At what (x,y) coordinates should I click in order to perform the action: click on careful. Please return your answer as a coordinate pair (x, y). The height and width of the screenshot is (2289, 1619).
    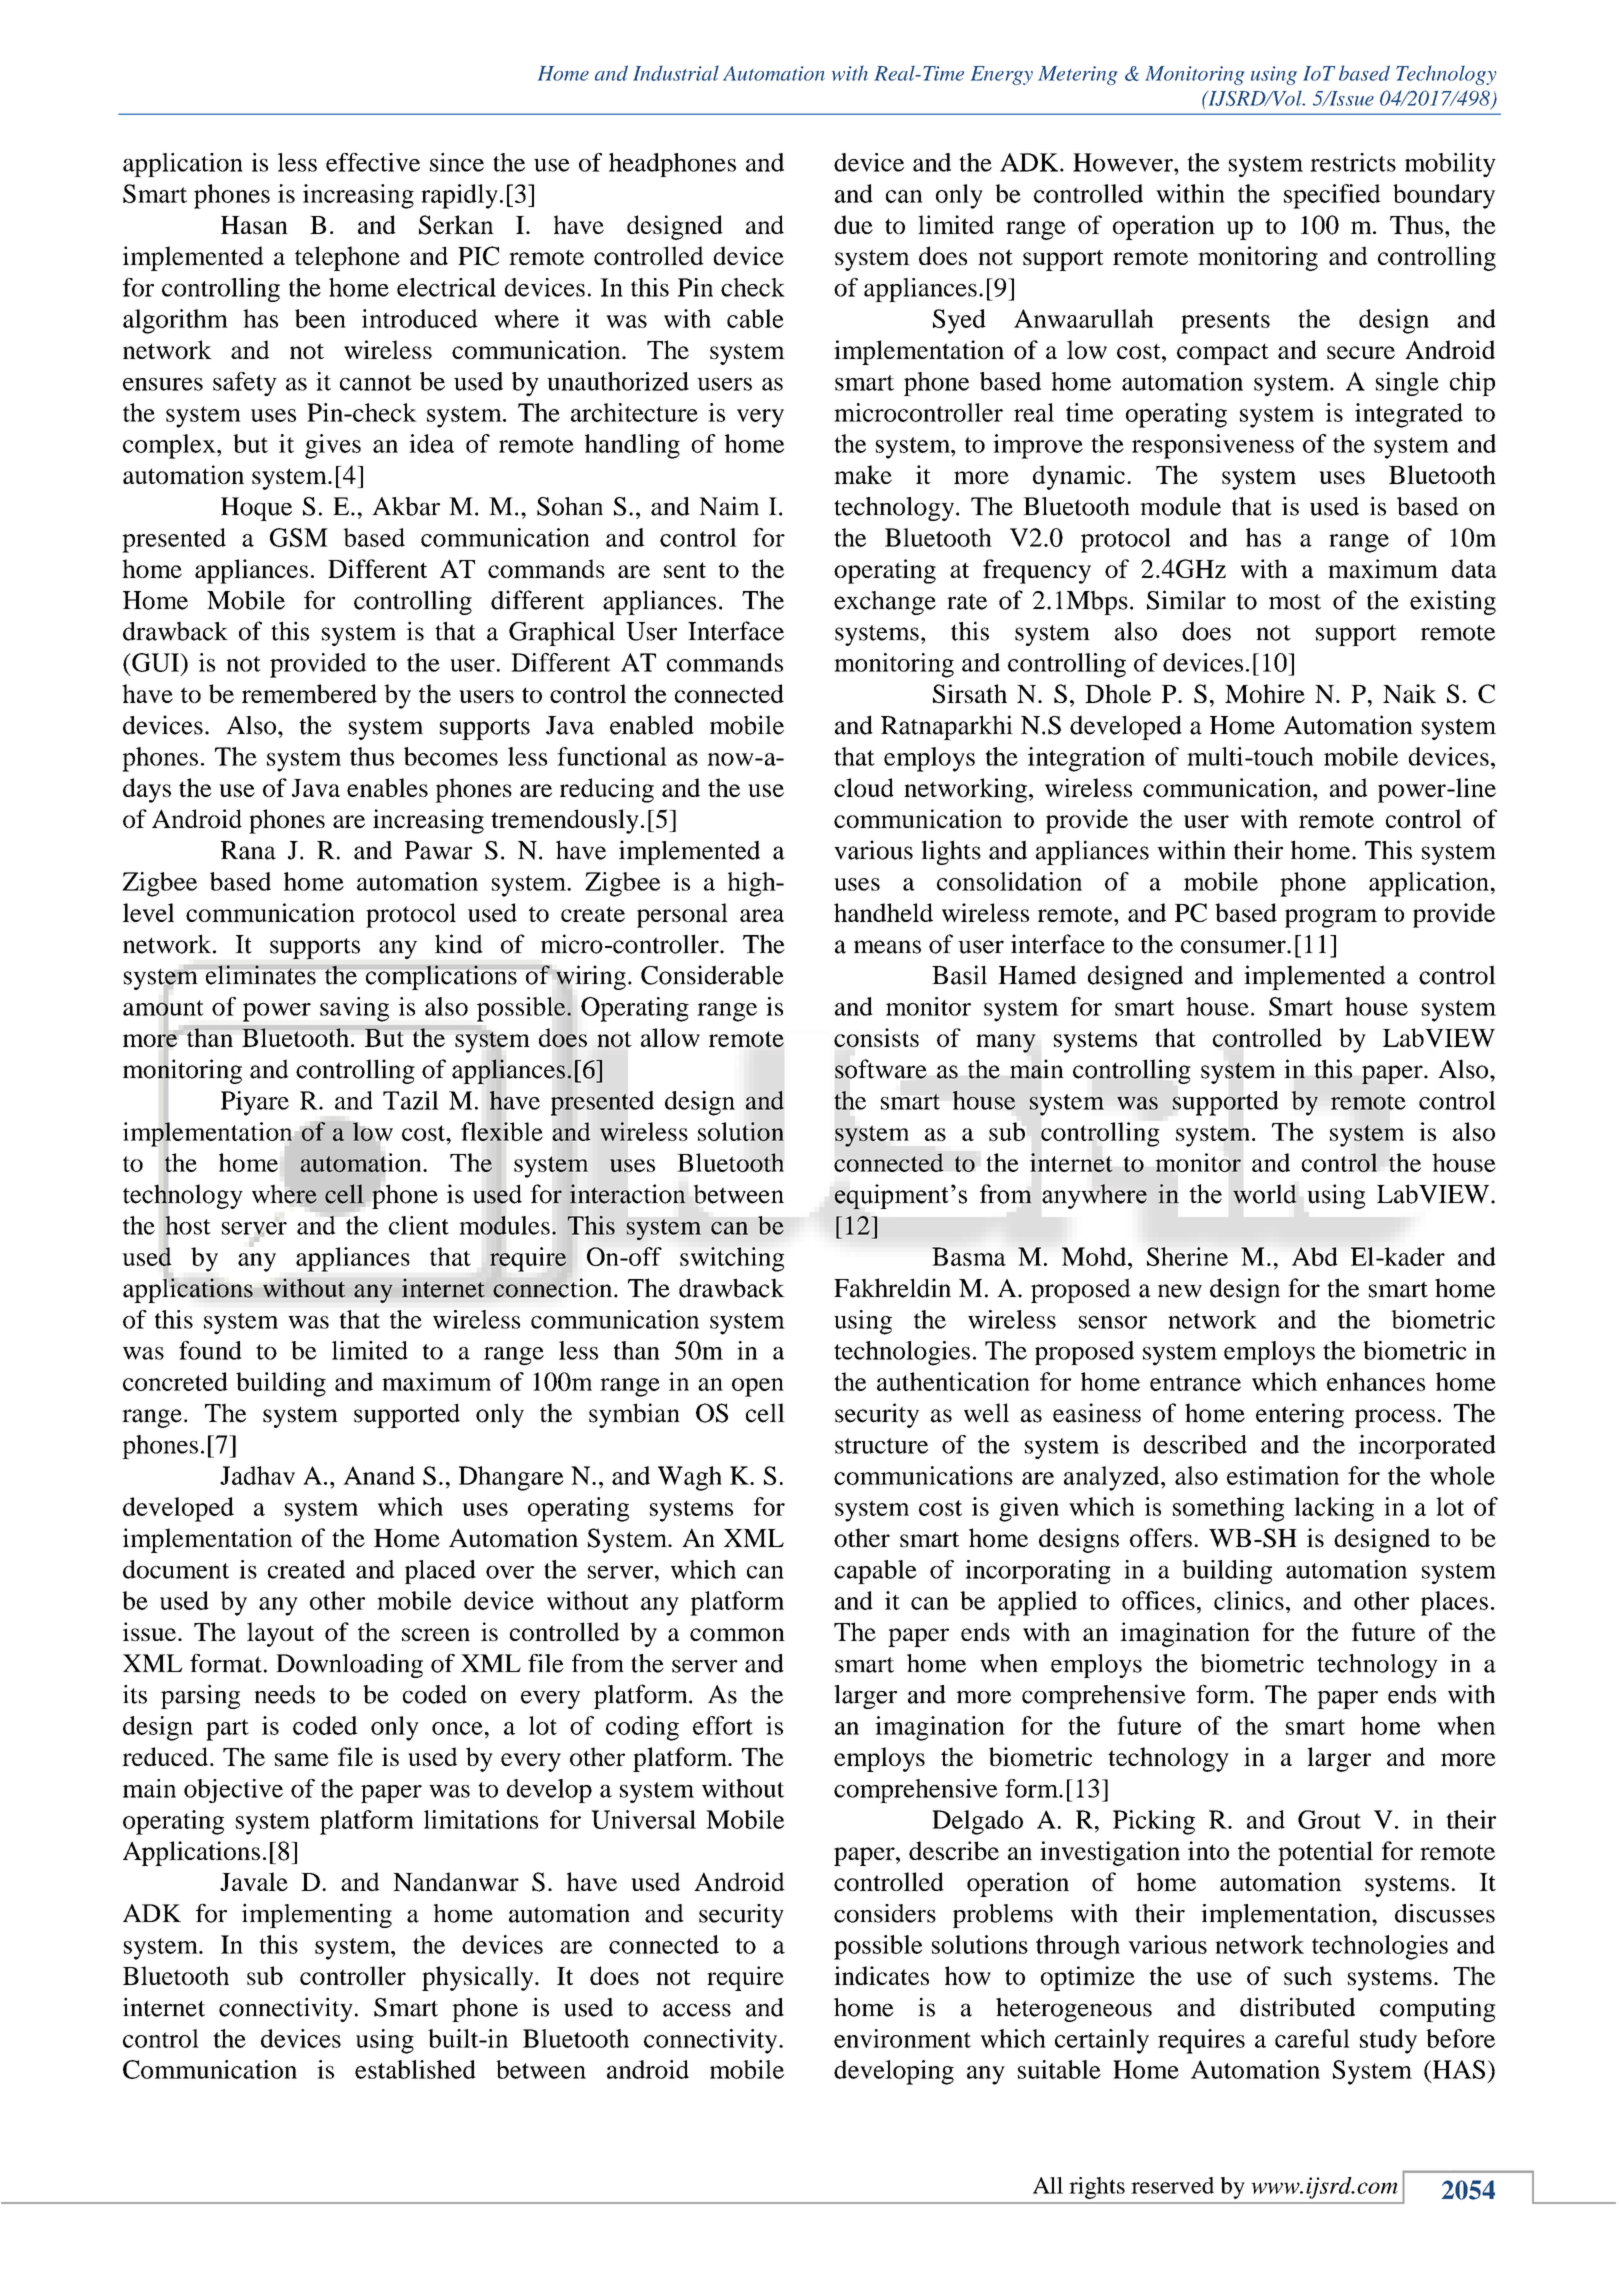
    Looking at the image, I should click on (1312, 2038).
